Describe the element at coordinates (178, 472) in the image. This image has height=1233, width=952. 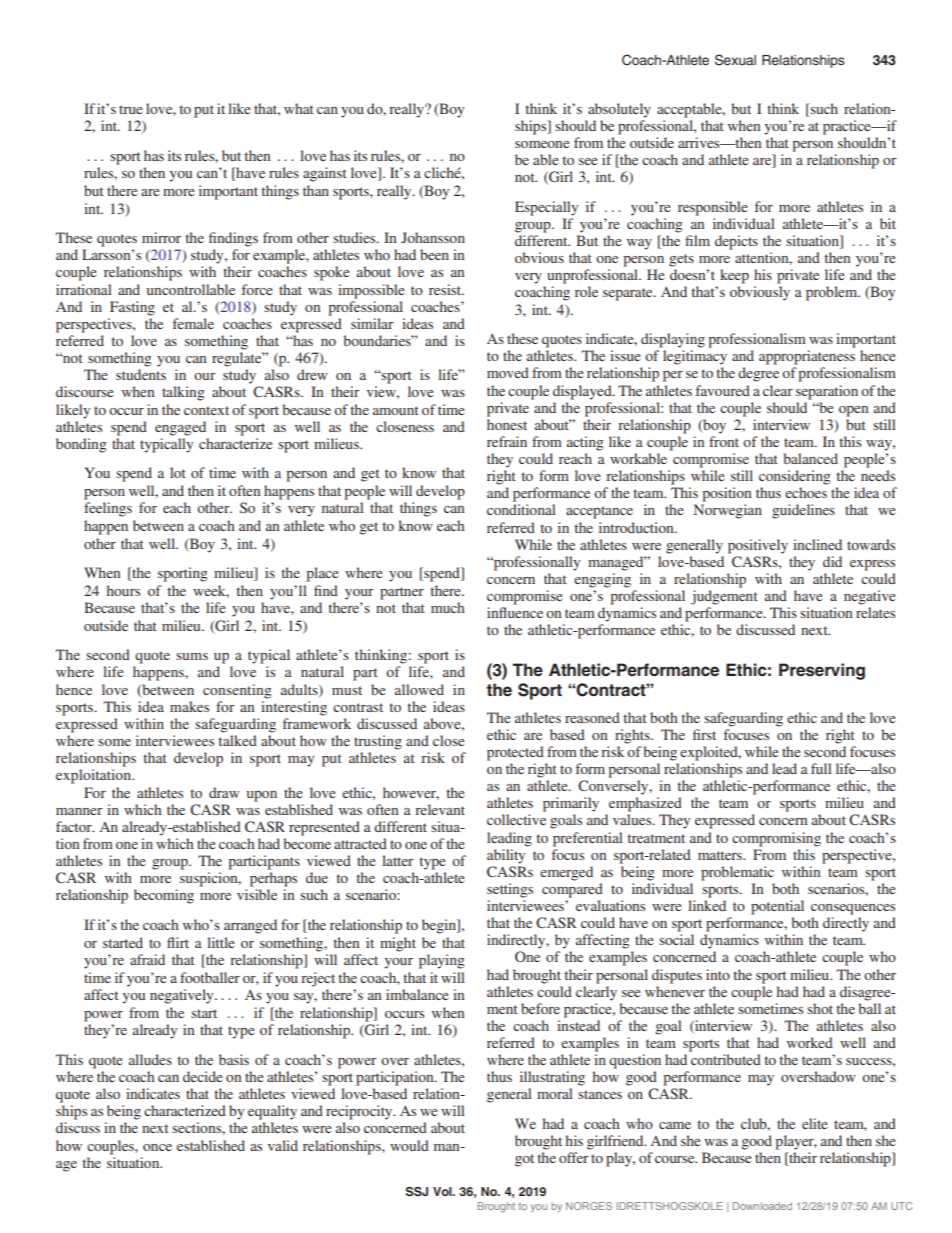
I see `lot` at that location.
